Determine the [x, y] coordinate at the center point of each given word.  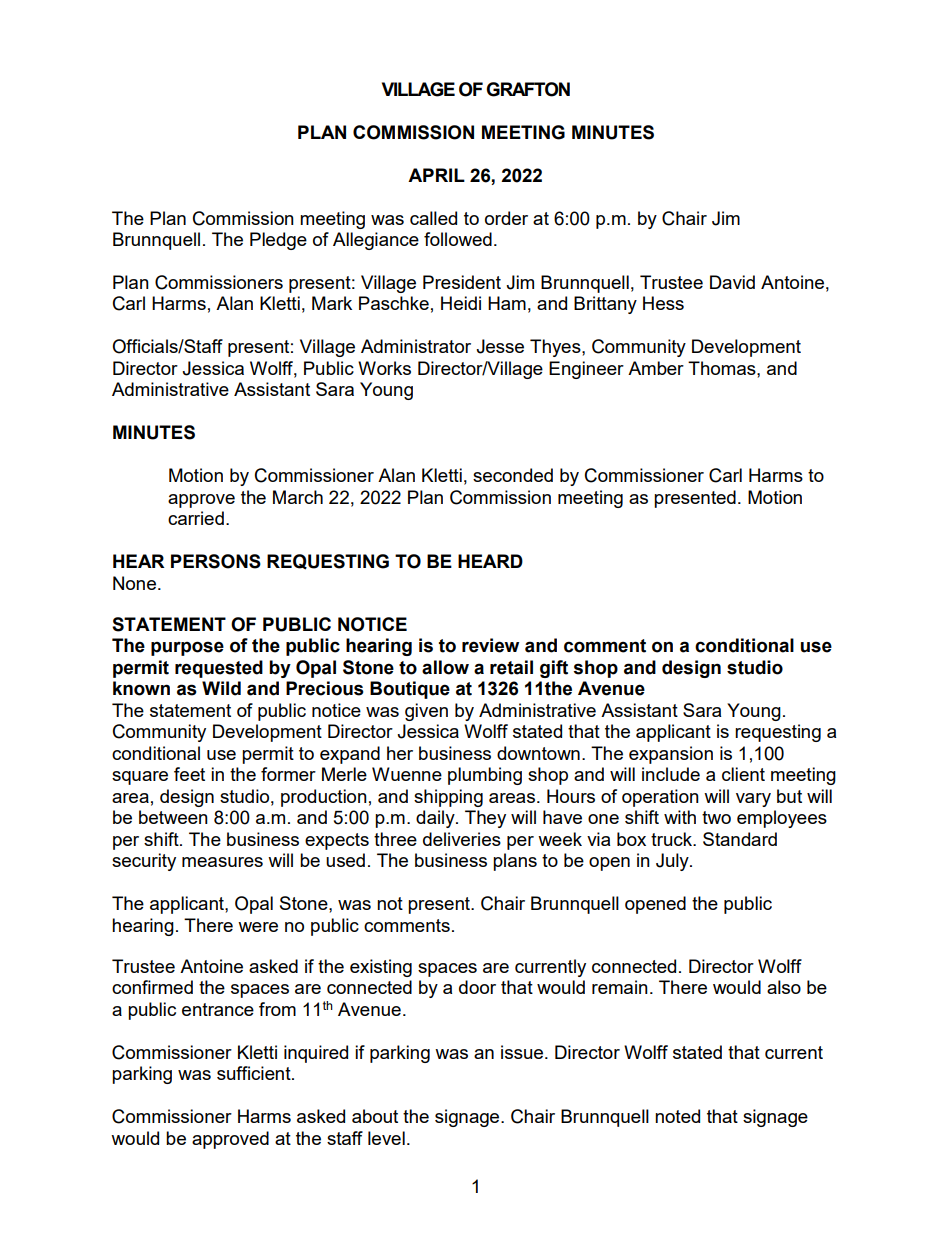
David [732, 282]
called [433, 218]
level [386, 1138]
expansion [671, 755]
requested [219, 669]
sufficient [255, 1073]
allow [445, 667]
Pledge [278, 241]
